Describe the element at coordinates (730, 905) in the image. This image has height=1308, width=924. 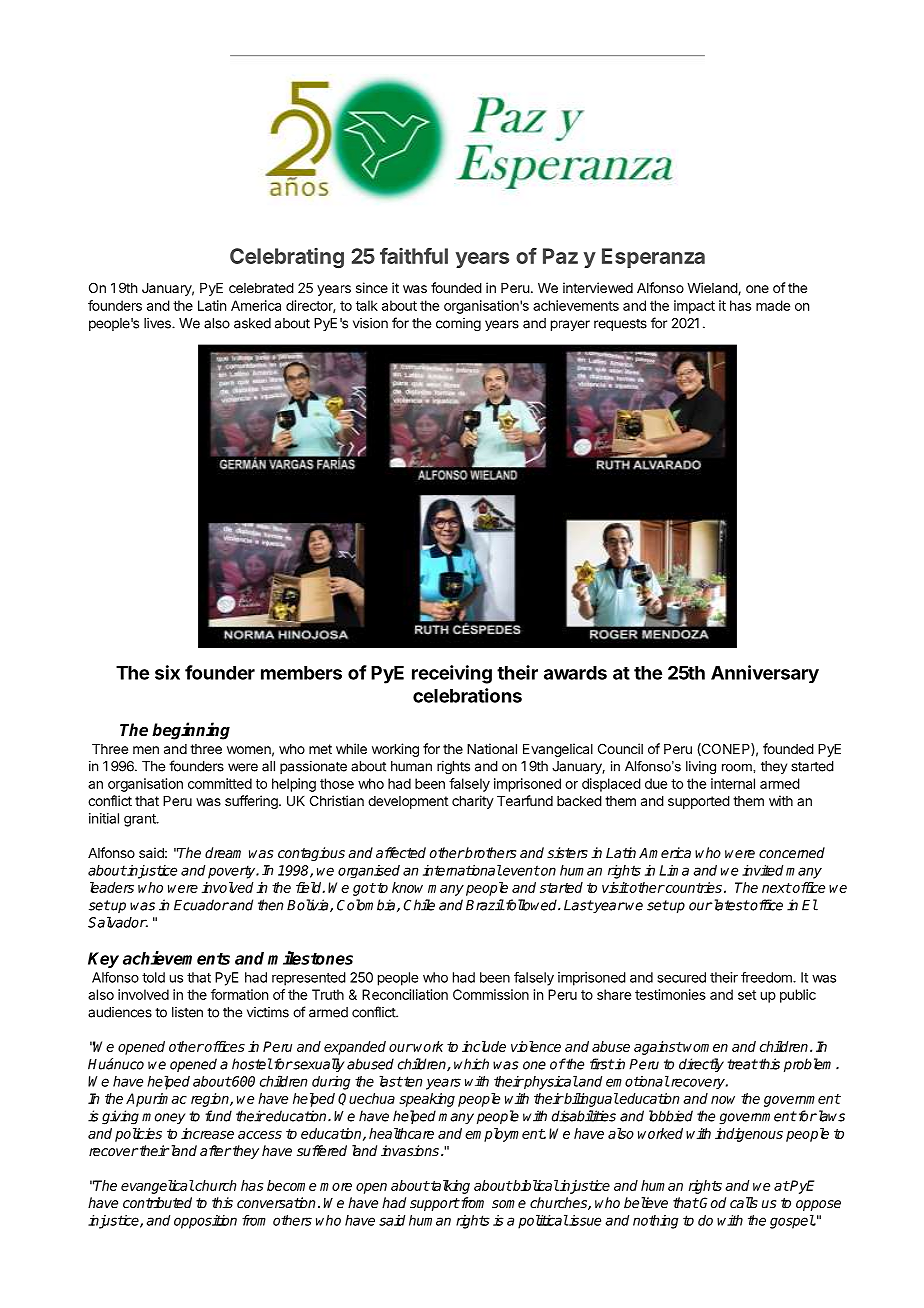
I see `latest` at that location.
